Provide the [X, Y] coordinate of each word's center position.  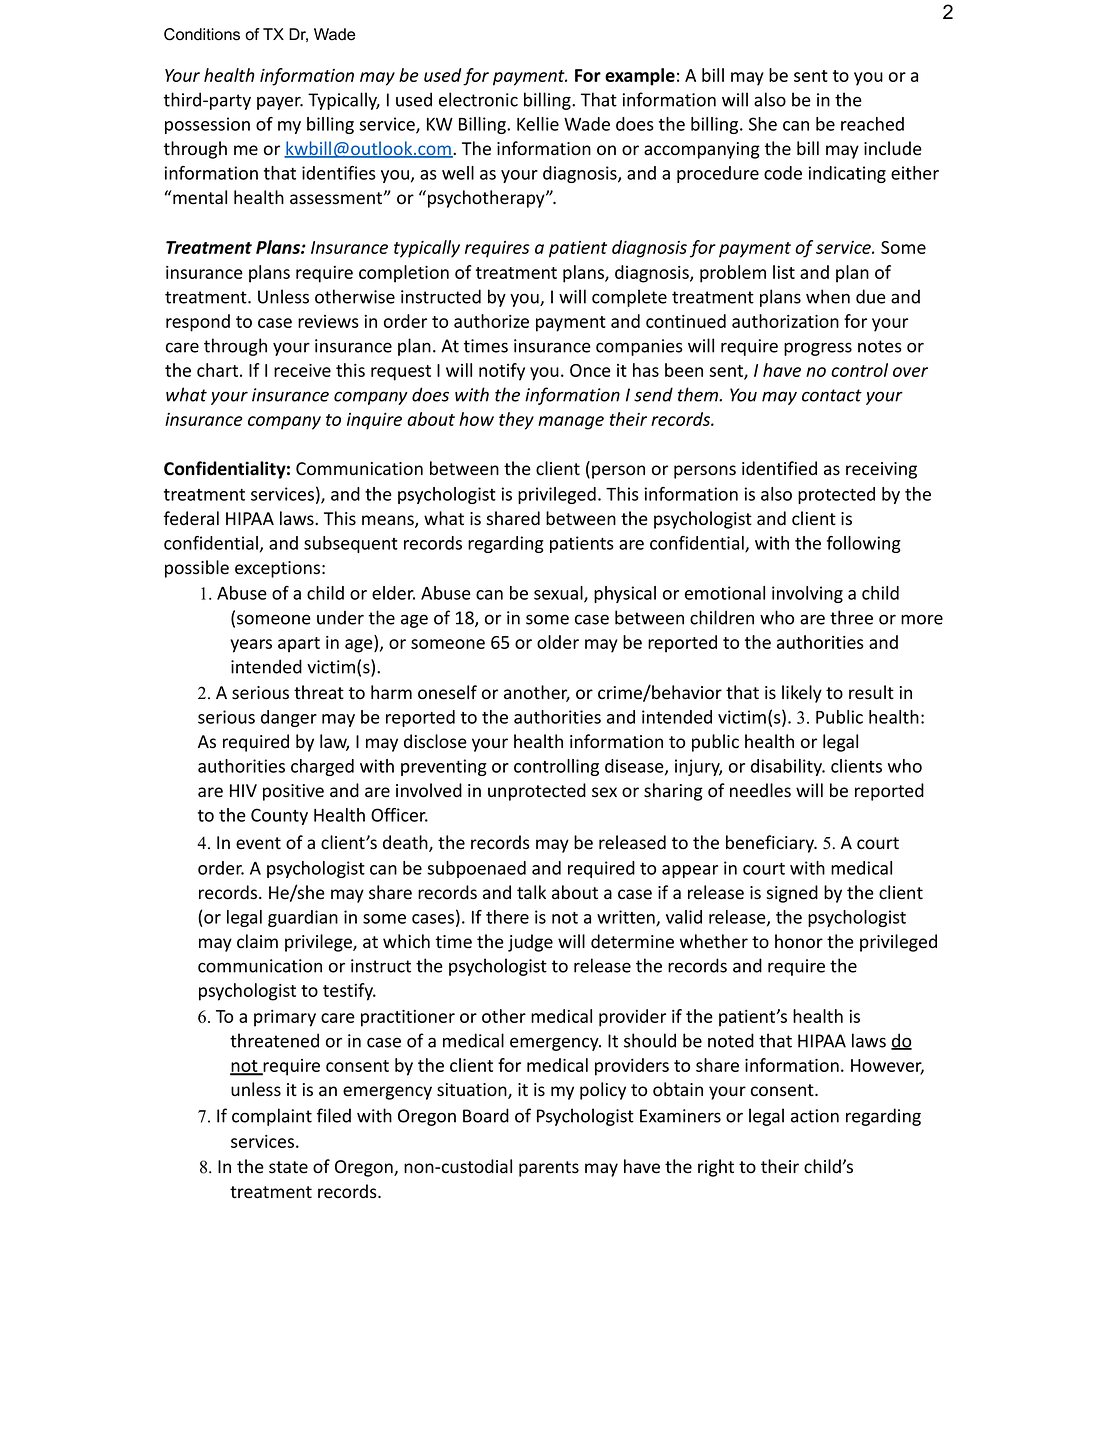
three [851, 617]
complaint [272, 1117]
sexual [559, 594]
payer [280, 103]
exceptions [277, 569]
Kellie [538, 124]
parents [549, 1169]
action [815, 1116]
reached [872, 124]
